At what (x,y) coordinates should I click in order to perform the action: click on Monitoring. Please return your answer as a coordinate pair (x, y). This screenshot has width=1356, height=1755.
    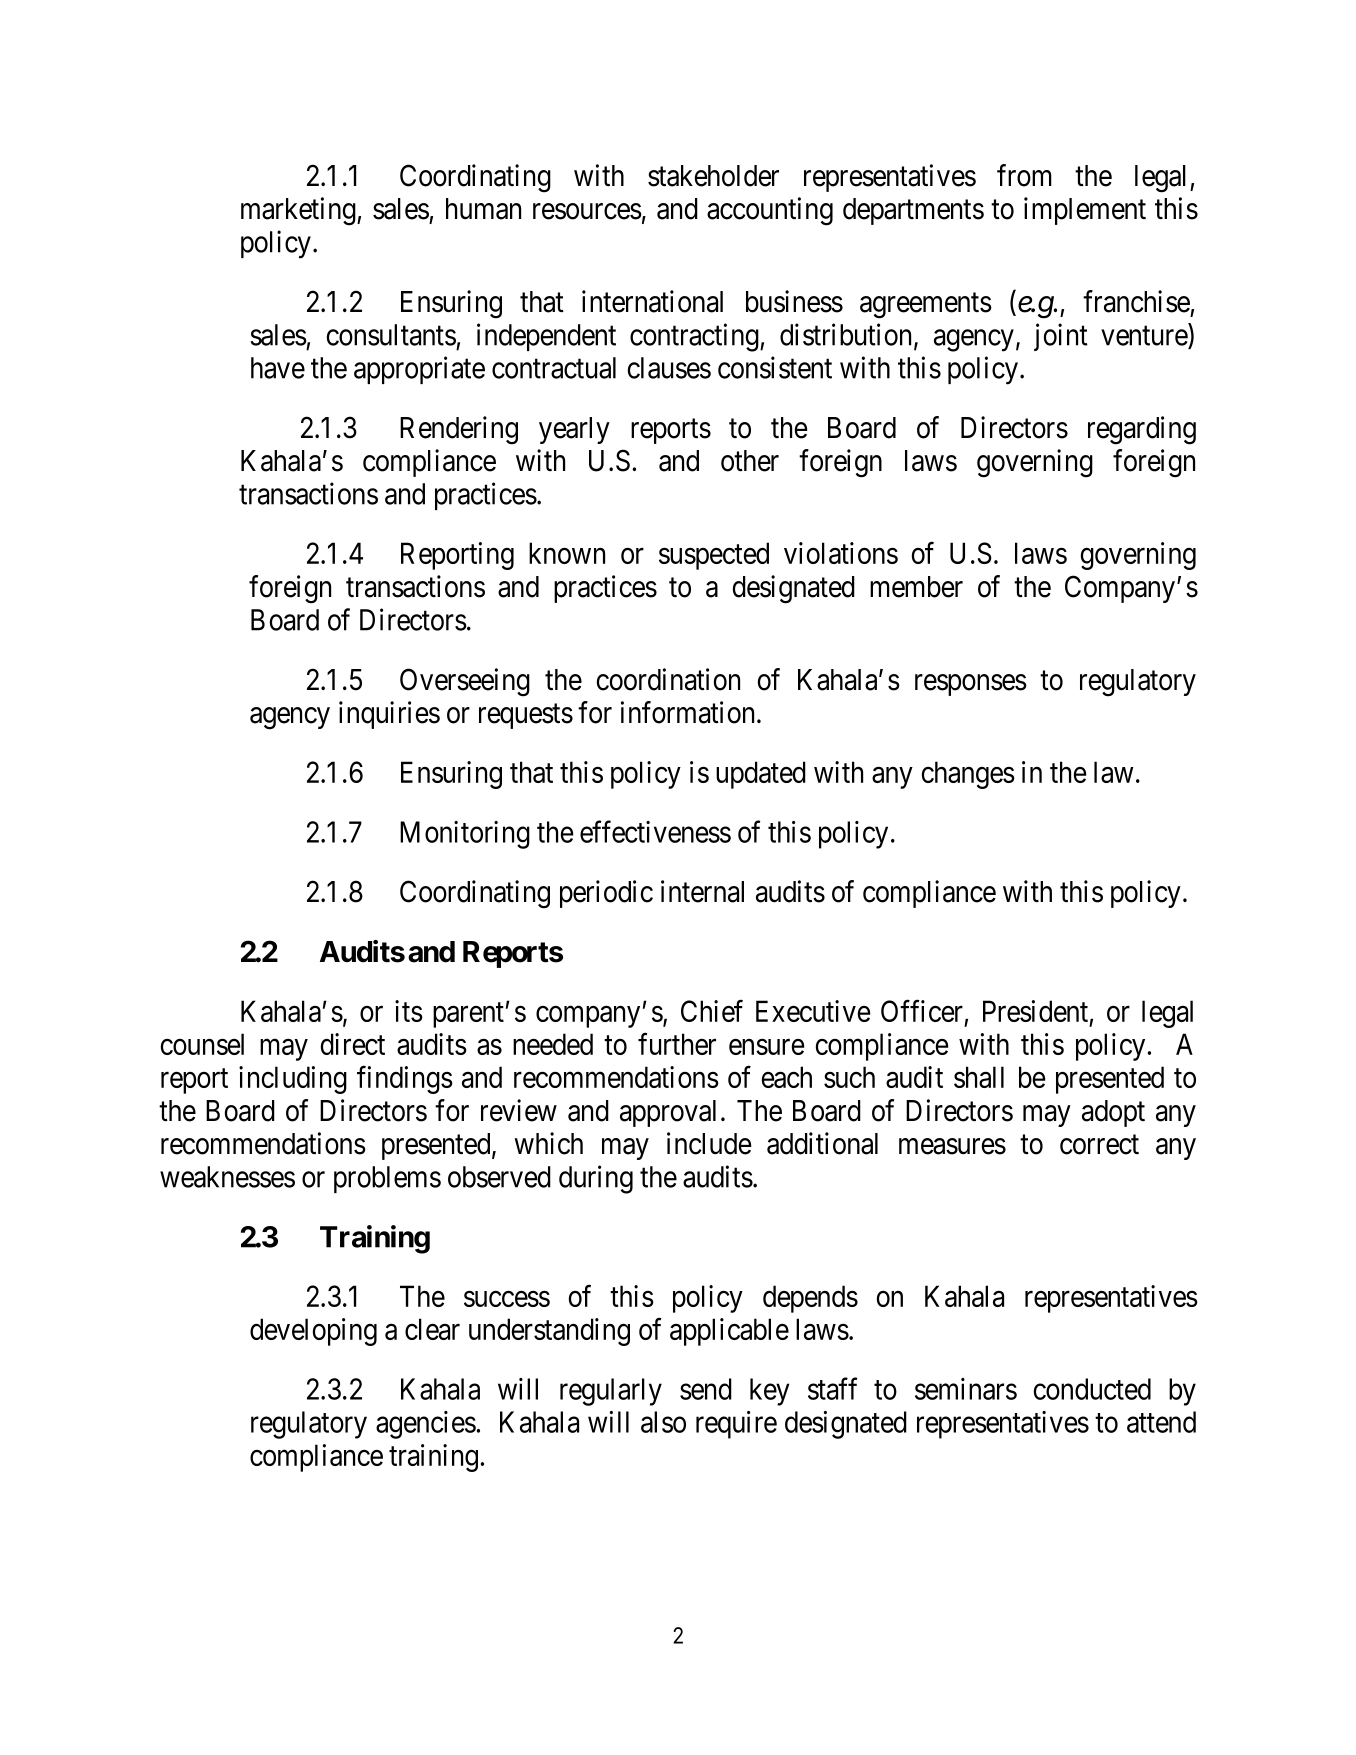
    Looking at the image, I should click on (465, 835).
